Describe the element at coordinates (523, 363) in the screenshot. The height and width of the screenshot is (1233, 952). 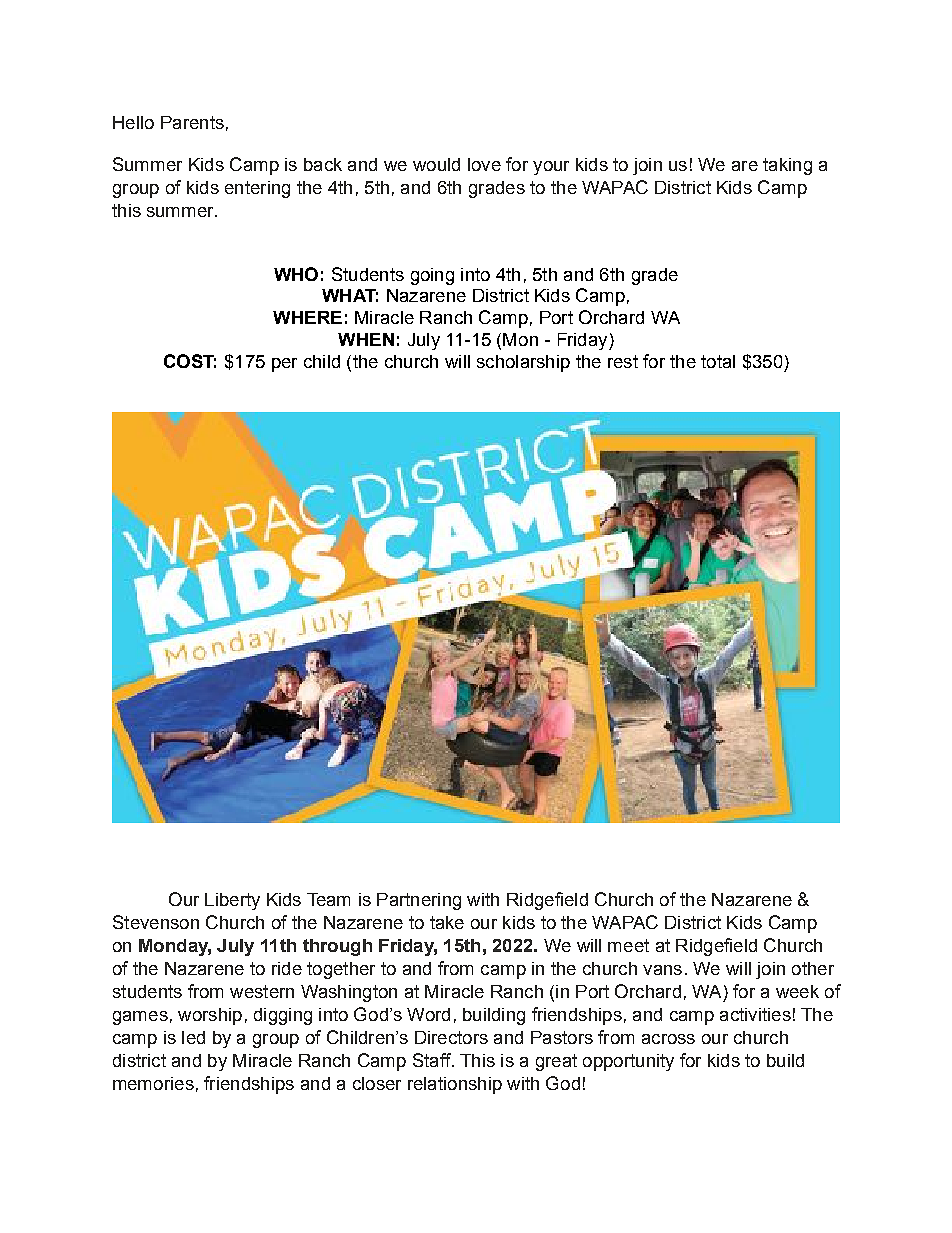
I see `scholarship` at that location.
